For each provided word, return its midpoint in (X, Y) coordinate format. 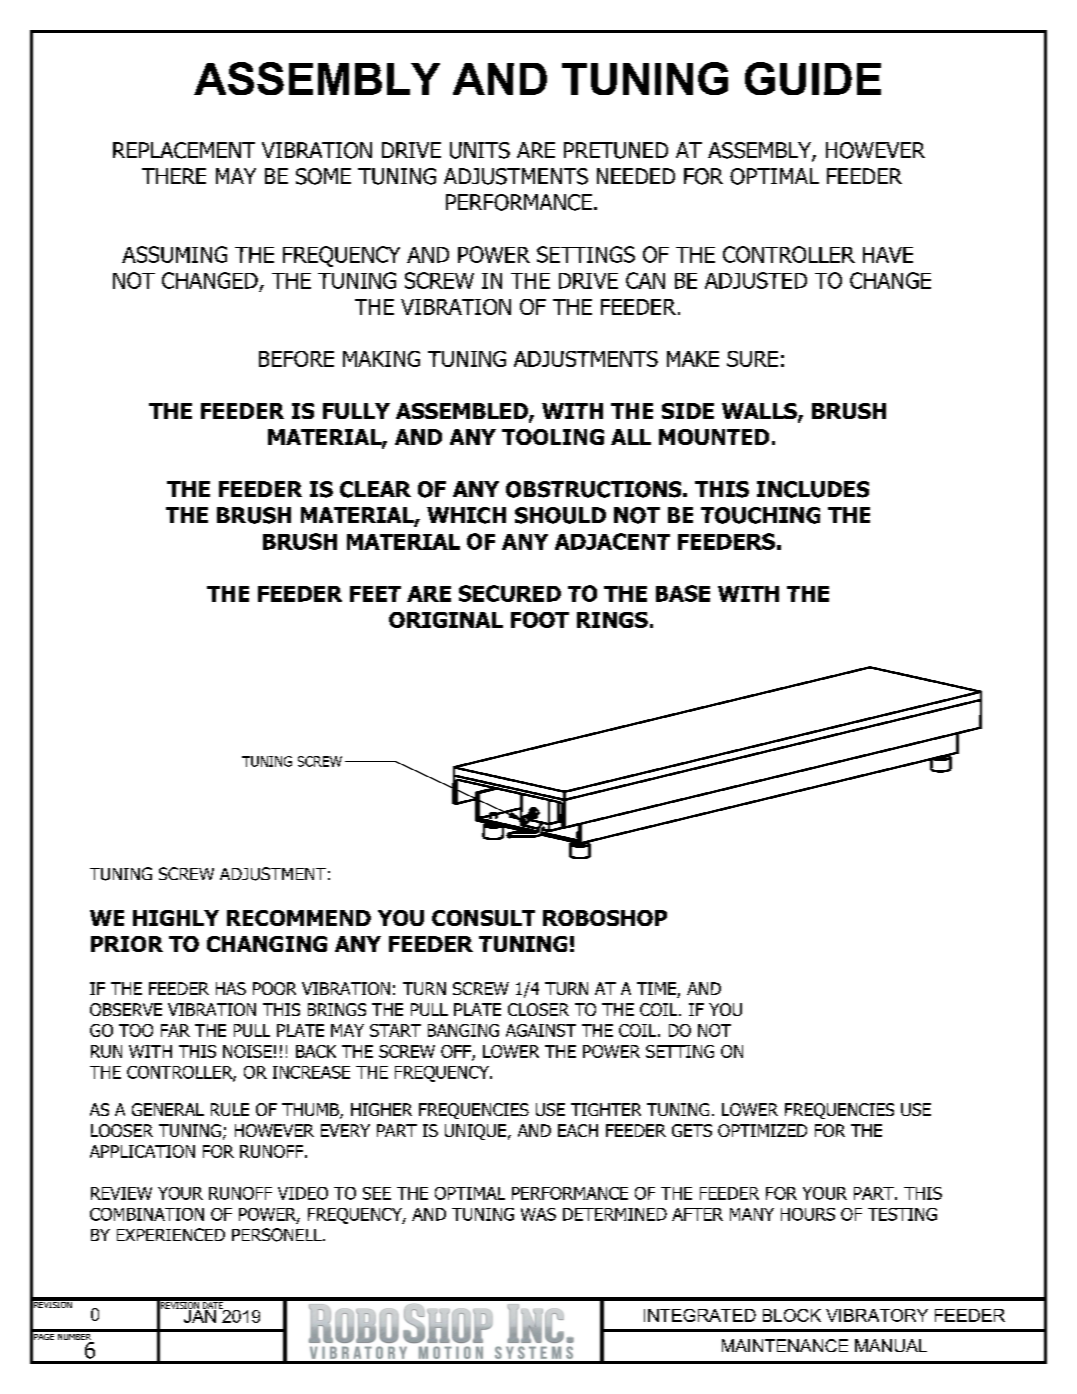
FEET (375, 594)
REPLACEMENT (184, 150)
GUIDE (813, 78)
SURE (752, 359)
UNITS (480, 150)
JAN (198, 1315)
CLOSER (538, 1009)
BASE (683, 593)
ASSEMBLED (463, 412)
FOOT (540, 620)
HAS (231, 988)
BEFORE (296, 359)
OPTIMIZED (762, 1130)
